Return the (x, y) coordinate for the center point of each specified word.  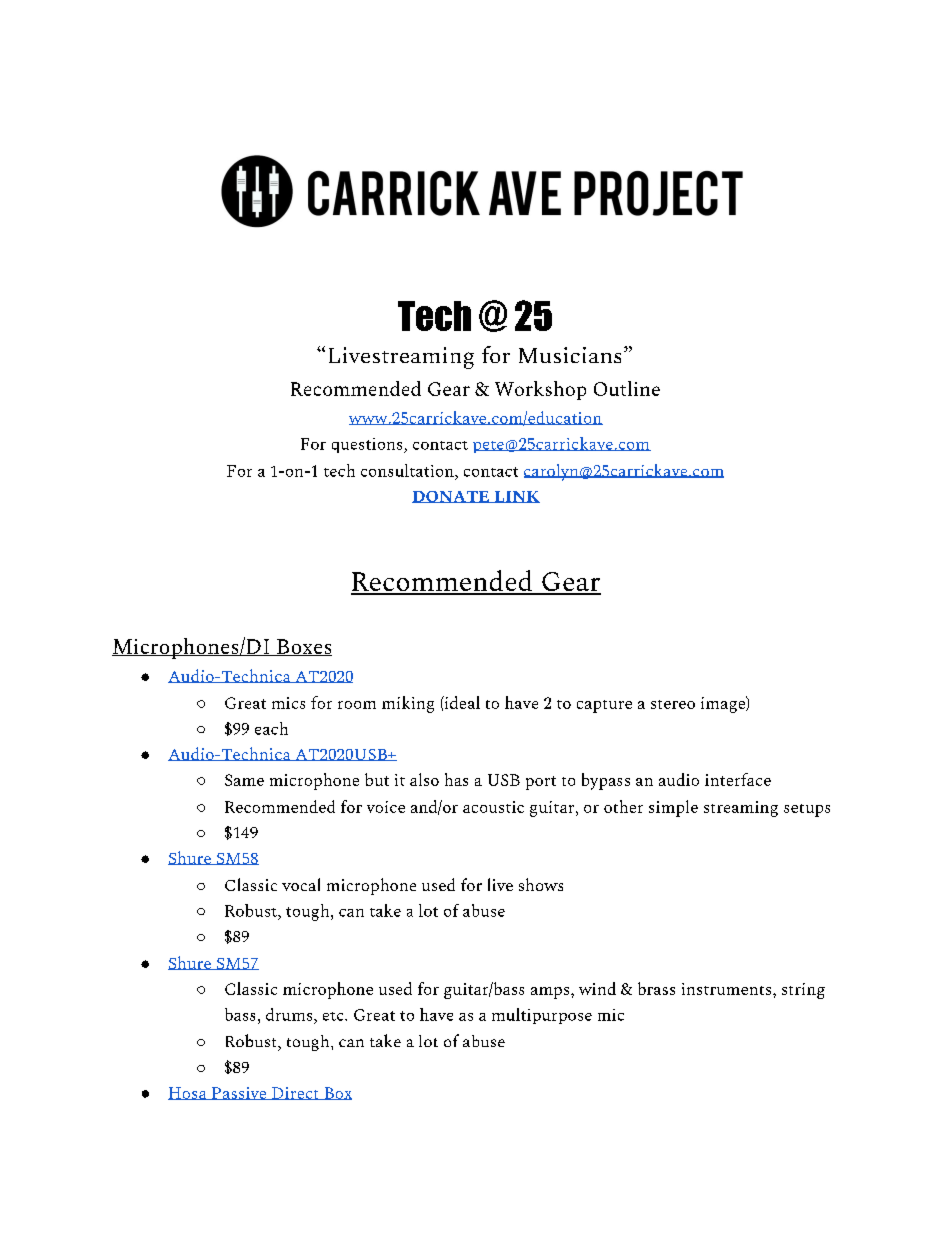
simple (673, 808)
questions (368, 445)
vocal (301, 884)
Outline (627, 388)
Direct (295, 1093)
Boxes (303, 647)
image (724, 704)
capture (604, 706)
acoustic (493, 807)
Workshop (540, 390)
